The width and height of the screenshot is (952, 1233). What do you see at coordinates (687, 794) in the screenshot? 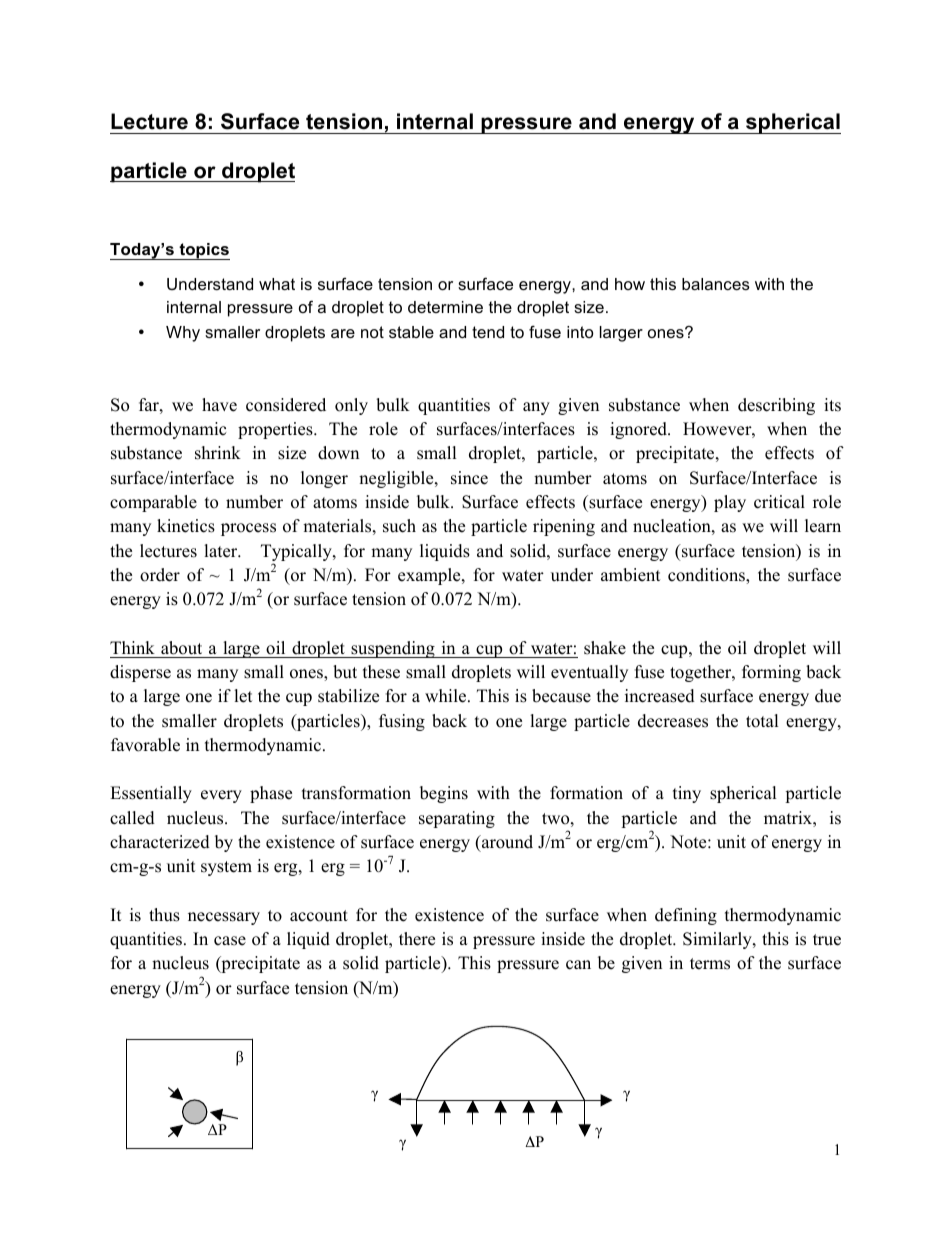
I see `tiny` at bounding box center [687, 794].
